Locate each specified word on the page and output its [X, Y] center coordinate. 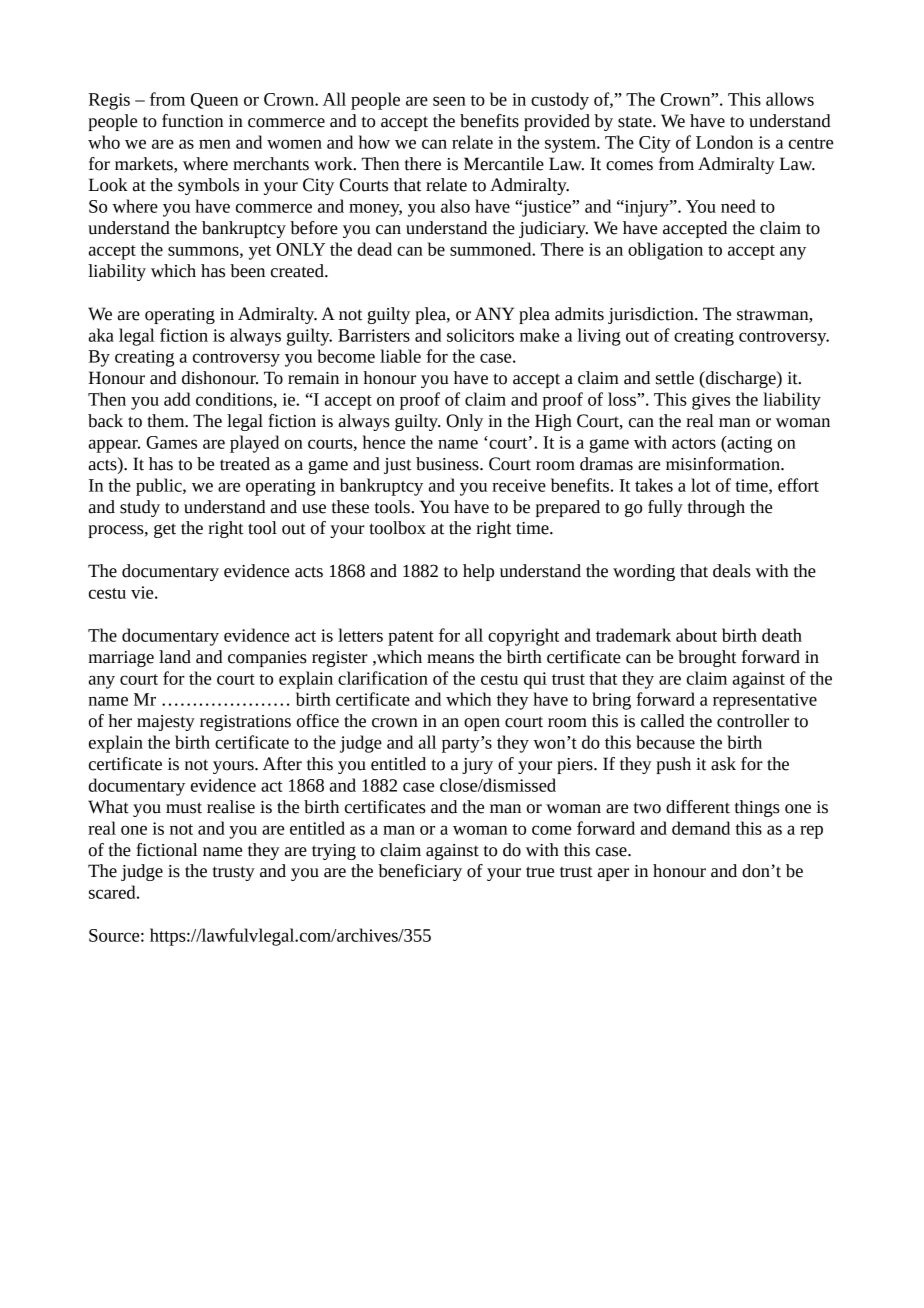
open [482, 724]
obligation [665, 251]
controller [753, 721]
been [247, 271]
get [165, 530]
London [724, 142]
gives [711, 401]
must [184, 808]
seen [449, 101]
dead [375, 249]
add [177, 399]
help [478, 572]
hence [384, 442]
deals [732, 571]
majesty [166, 723]
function [192, 121]
